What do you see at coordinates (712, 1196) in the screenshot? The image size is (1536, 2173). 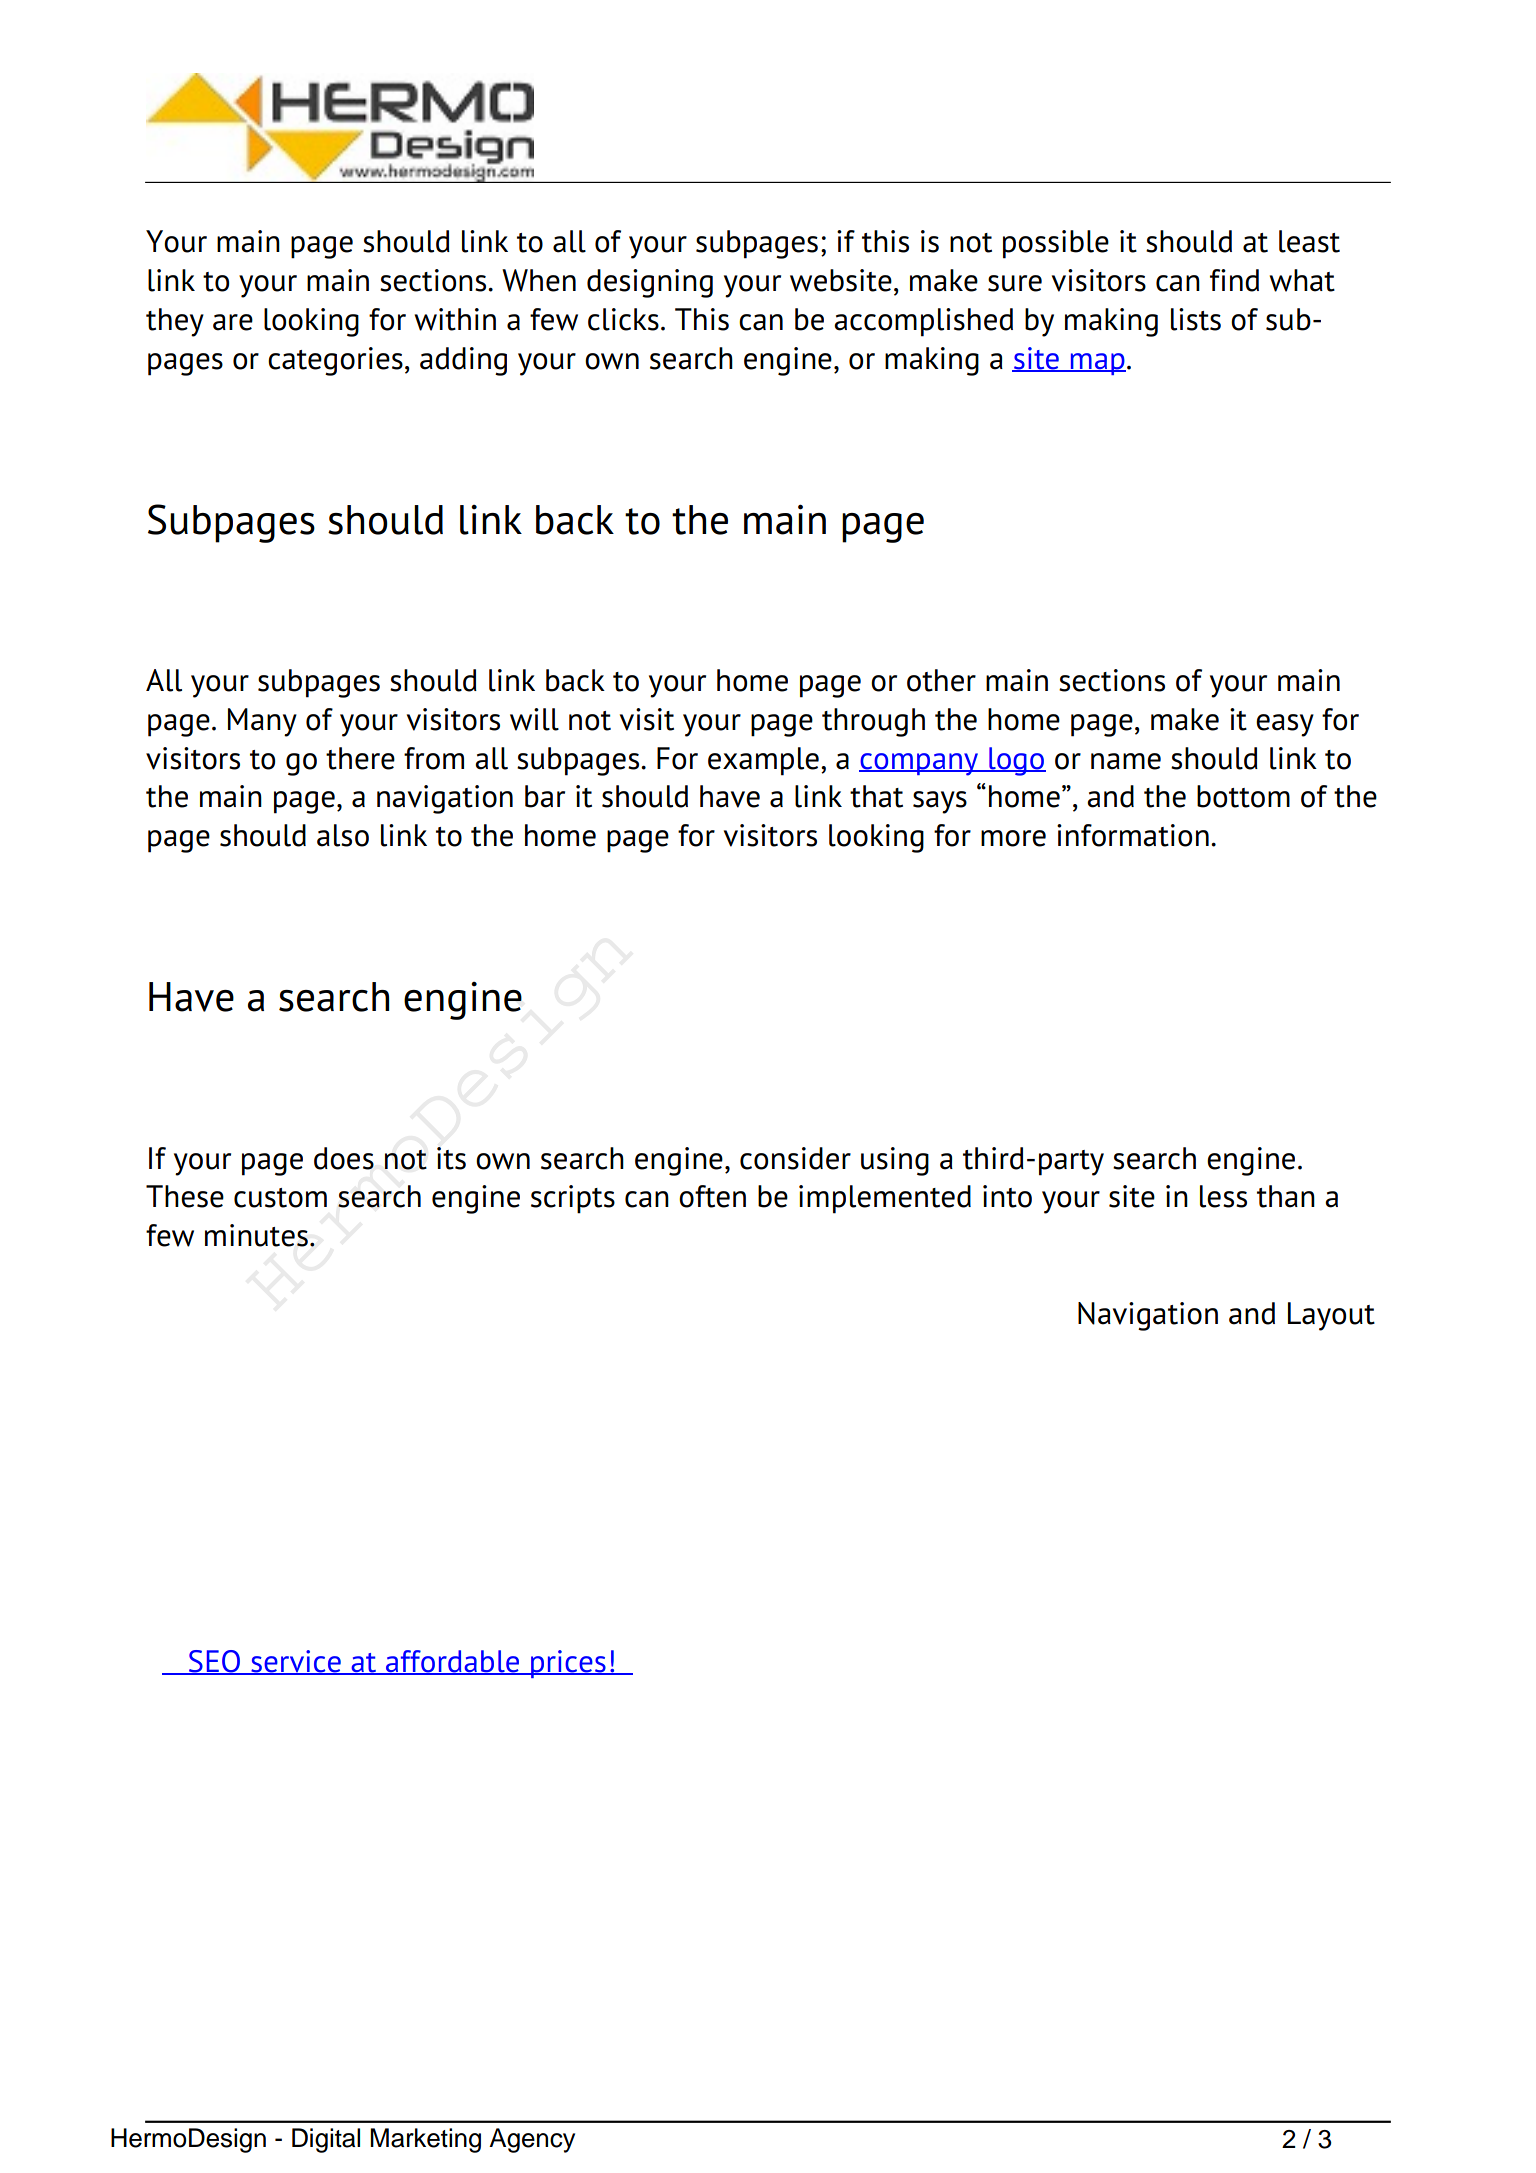 I see `often` at bounding box center [712, 1196].
